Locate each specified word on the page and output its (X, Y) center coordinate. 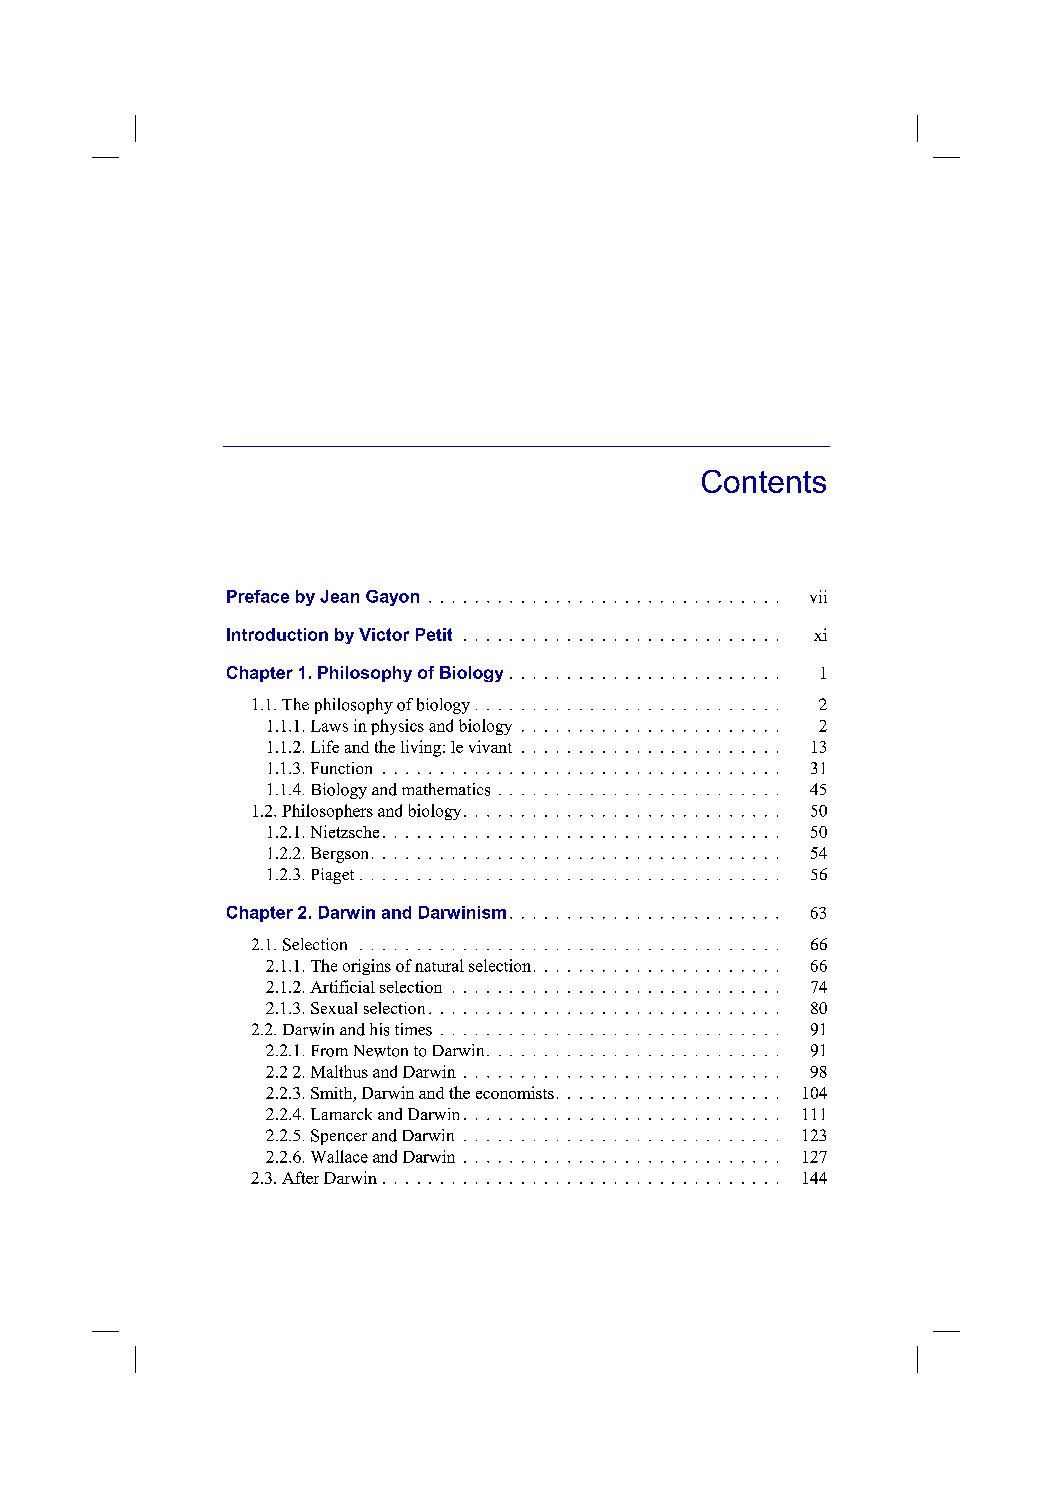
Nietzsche (345, 831)
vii (818, 596)
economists (515, 1092)
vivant (490, 746)
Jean (339, 596)
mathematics (446, 789)
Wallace (339, 1156)
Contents (764, 481)
